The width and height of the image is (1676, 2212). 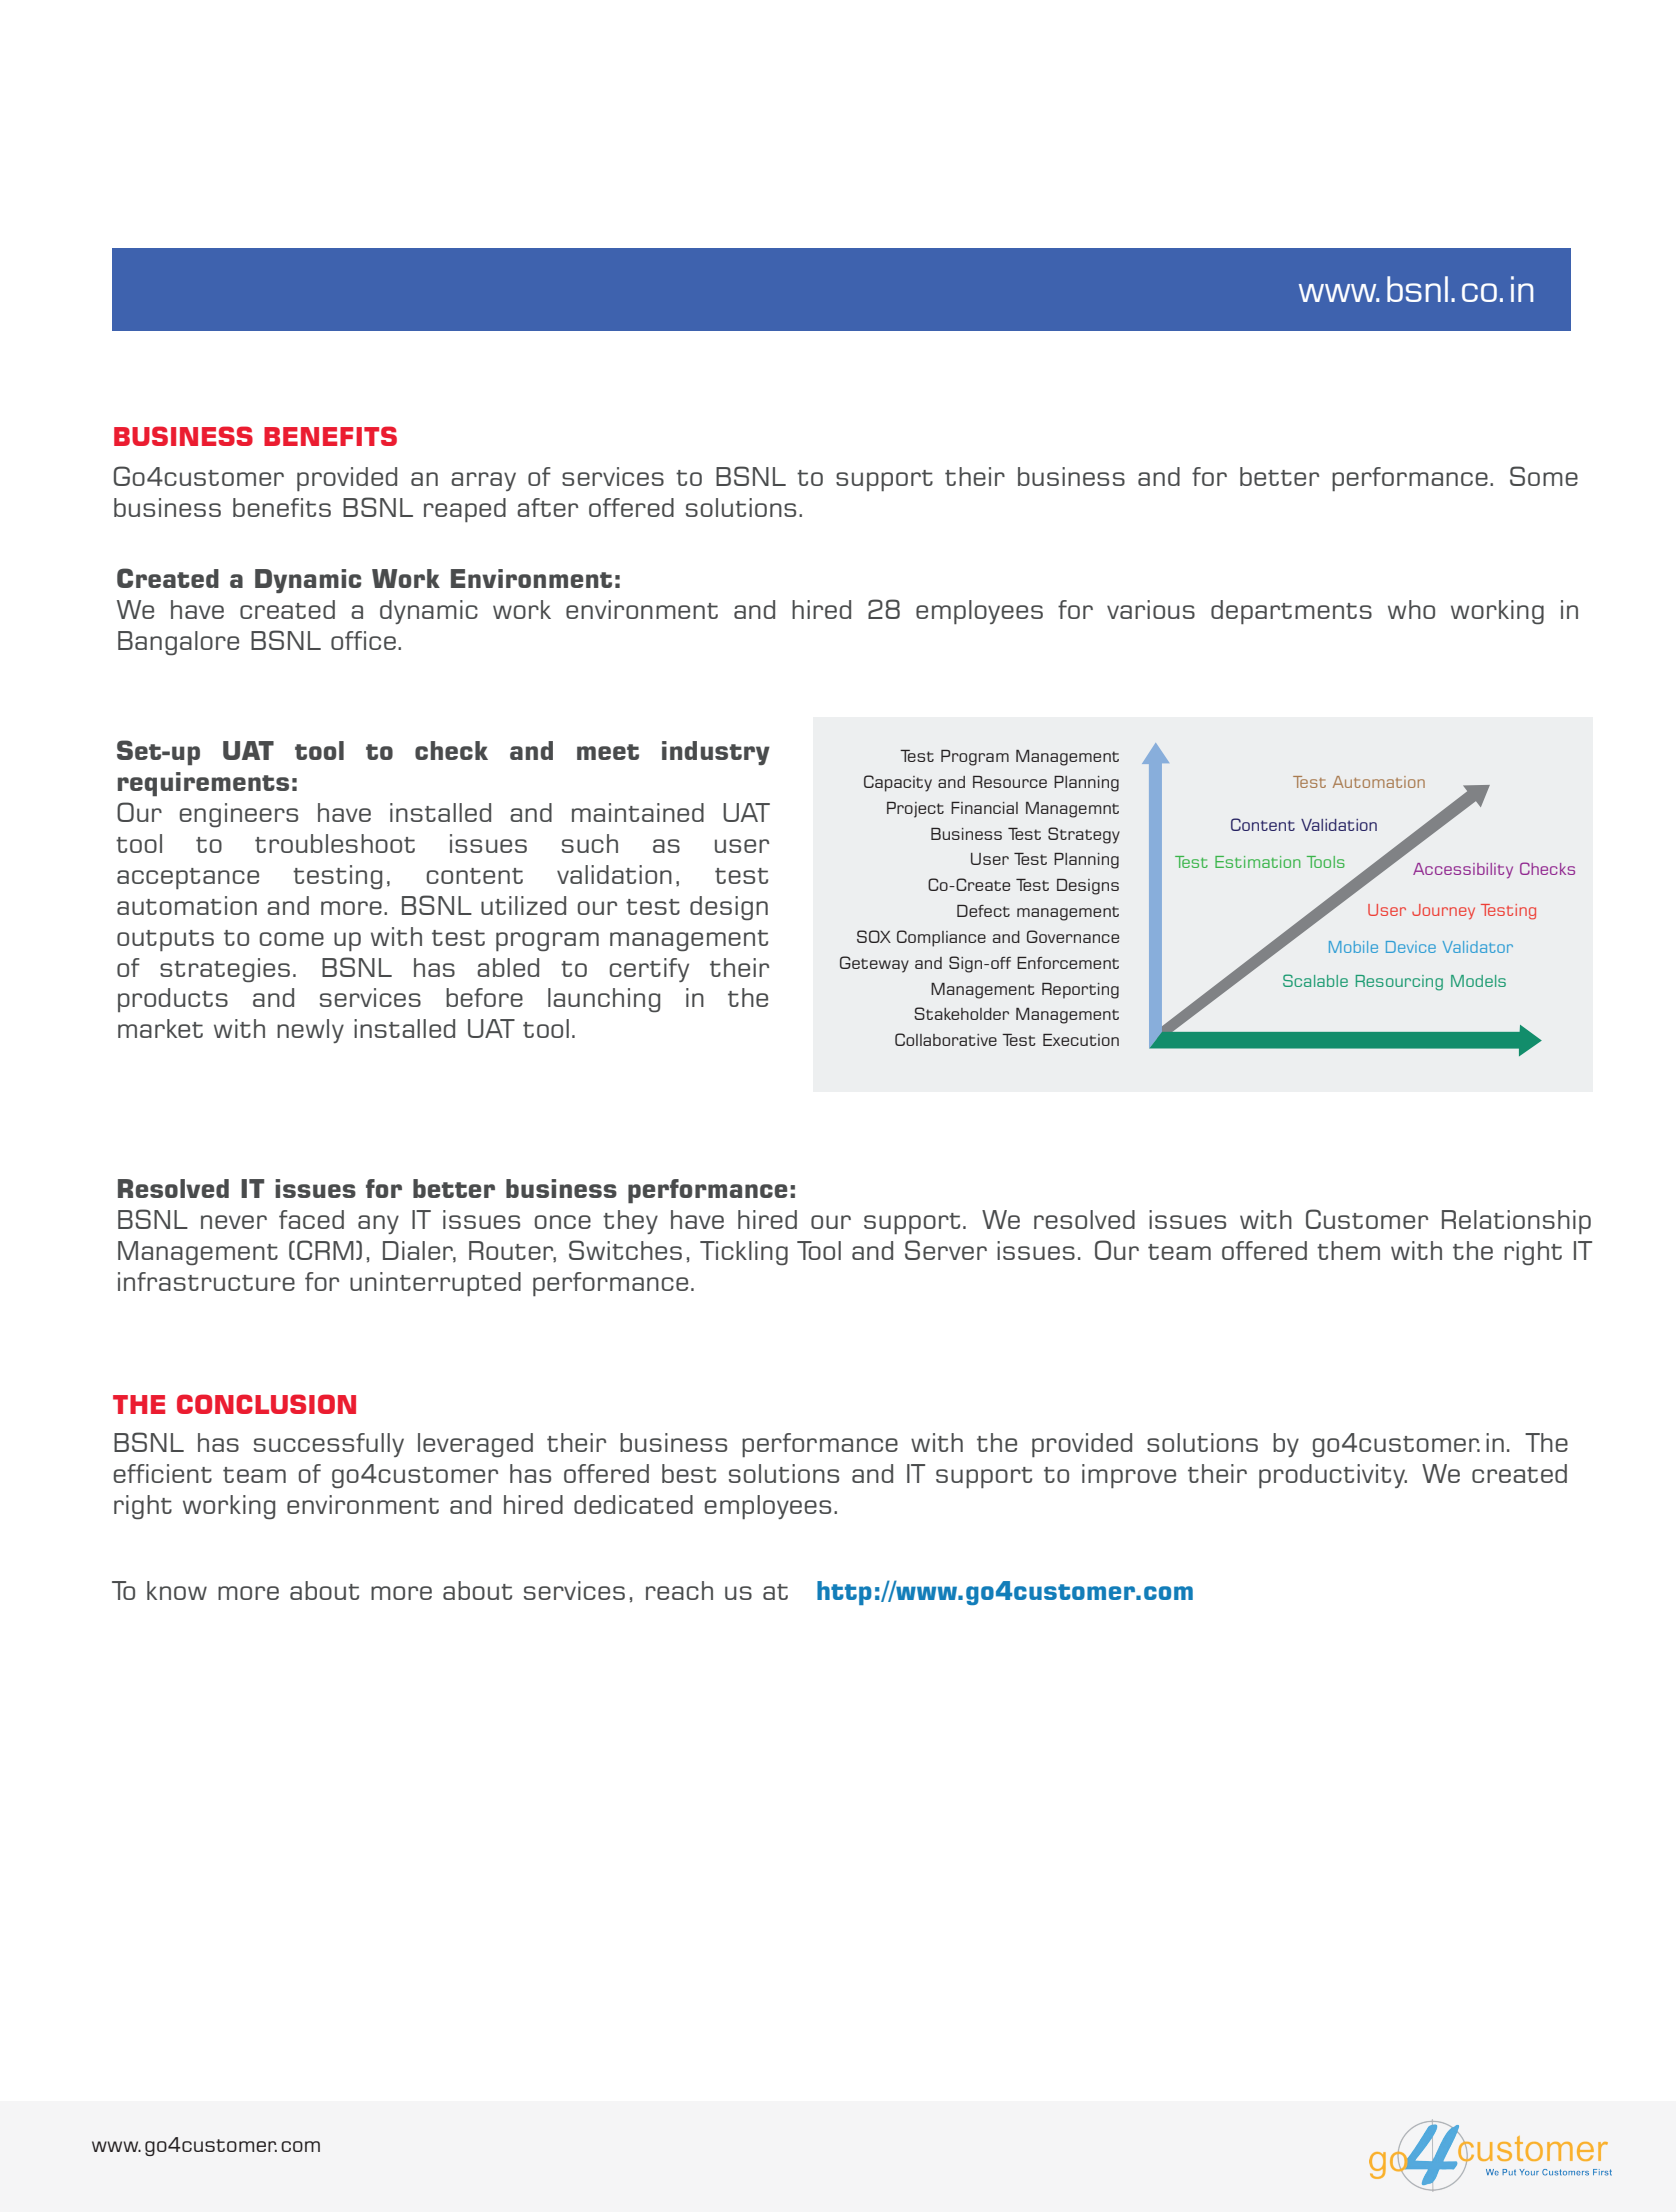 What do you see at coordinates (547, 507) in the image?
I see `after` at bounding box center [547, 507].
